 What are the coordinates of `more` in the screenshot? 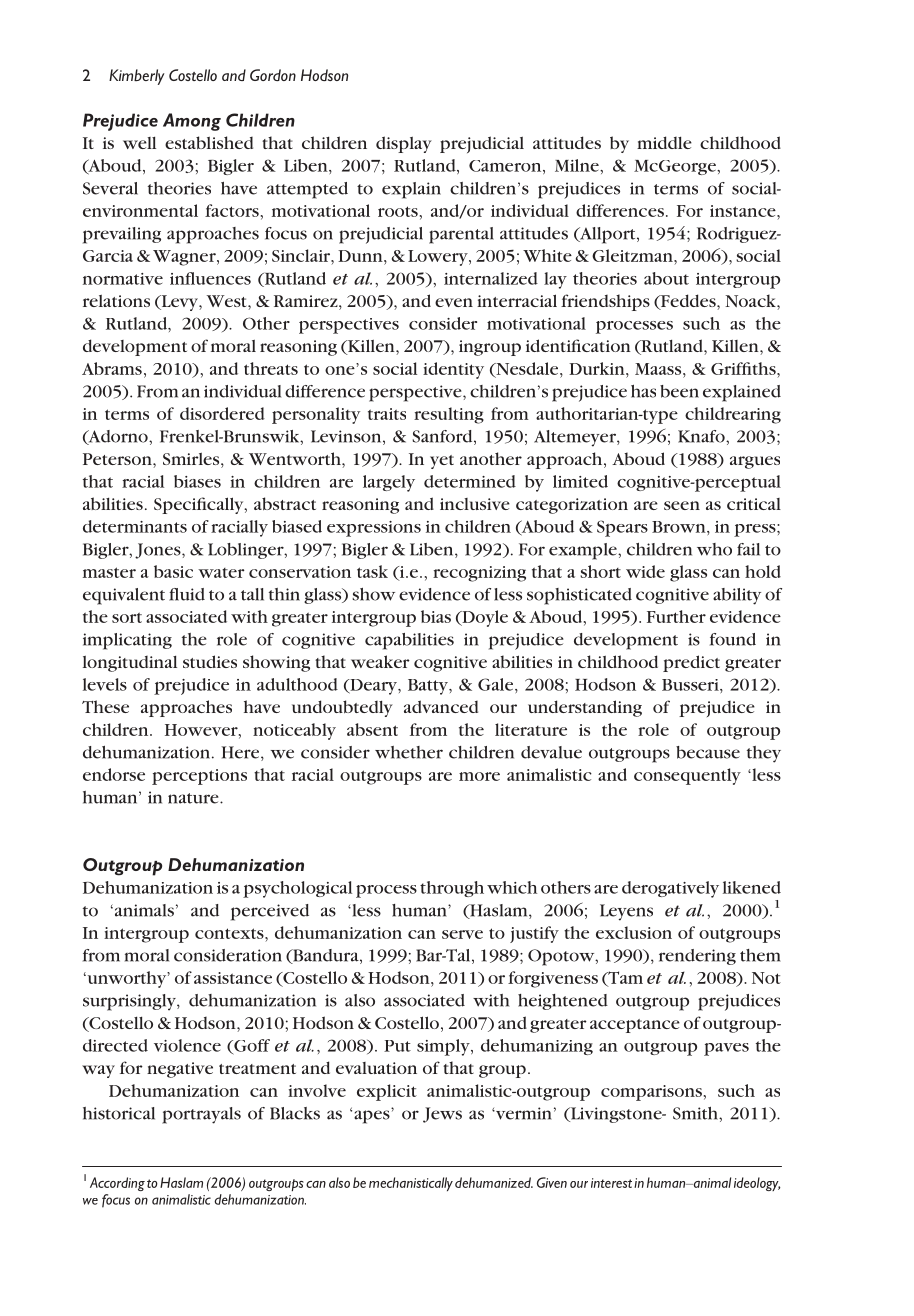 It's located at (479, 776).
